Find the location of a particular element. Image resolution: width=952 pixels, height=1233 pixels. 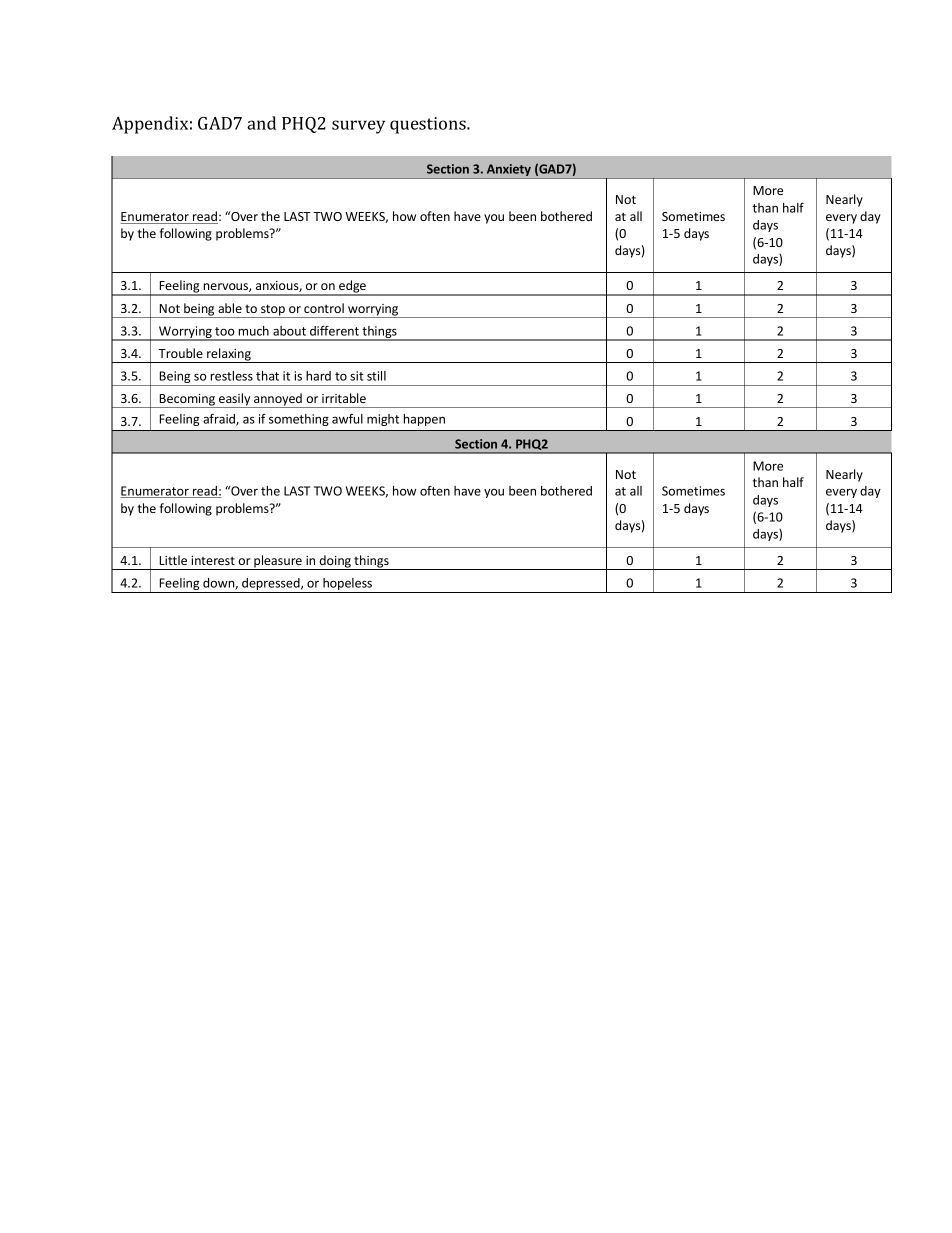

doing is located at coordinates (335, 562).
